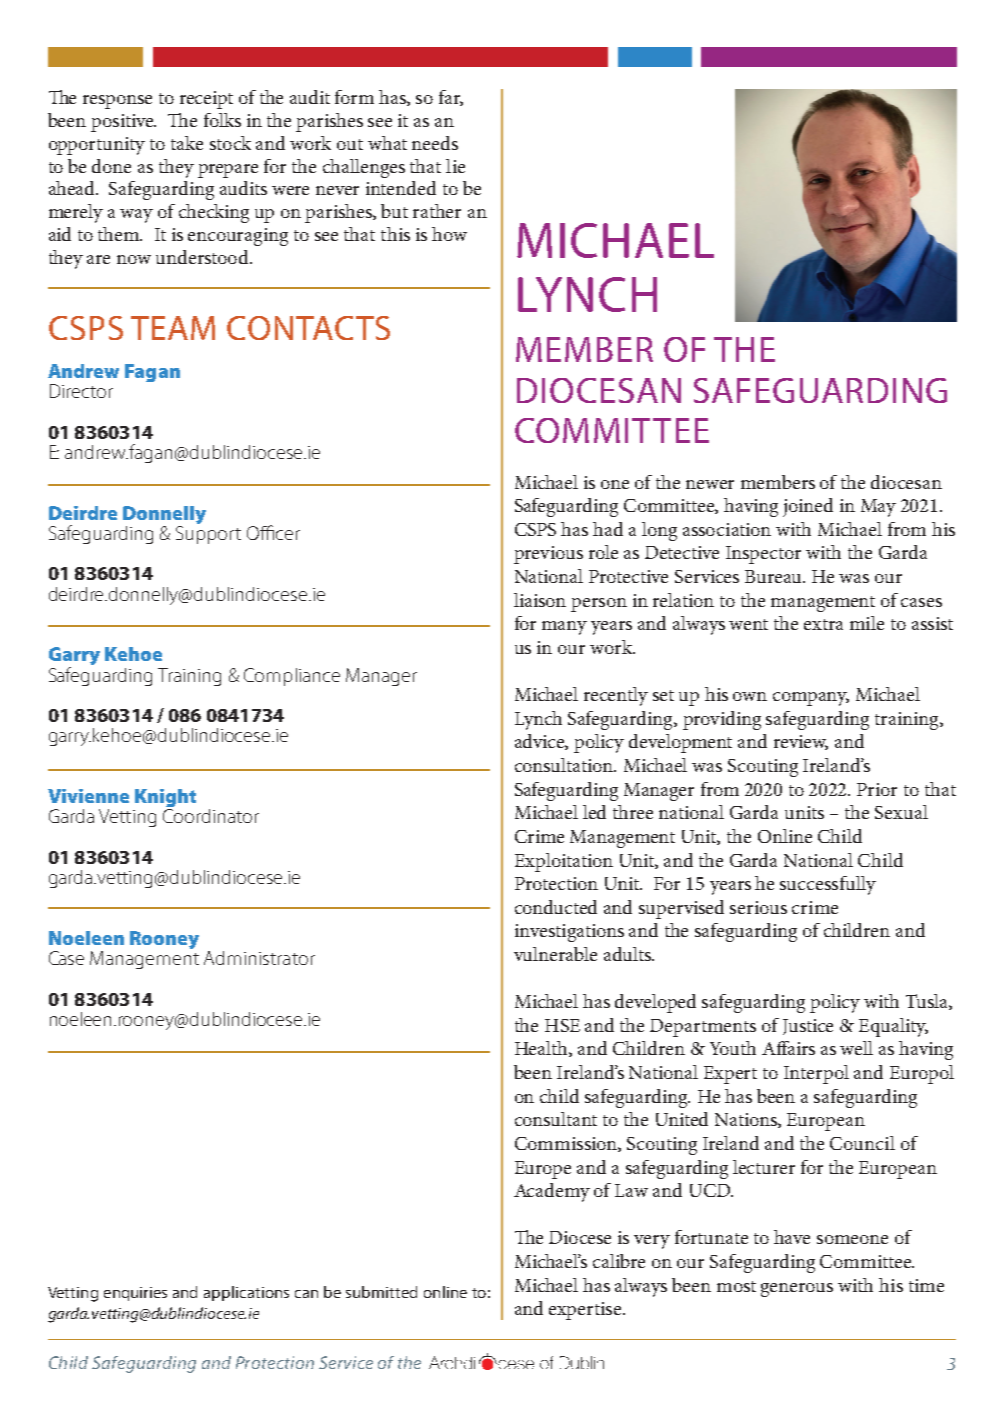 Image resolution: width=1004 pixels, height=1420 pixels. I want to click on needs, so click(435, 143).
